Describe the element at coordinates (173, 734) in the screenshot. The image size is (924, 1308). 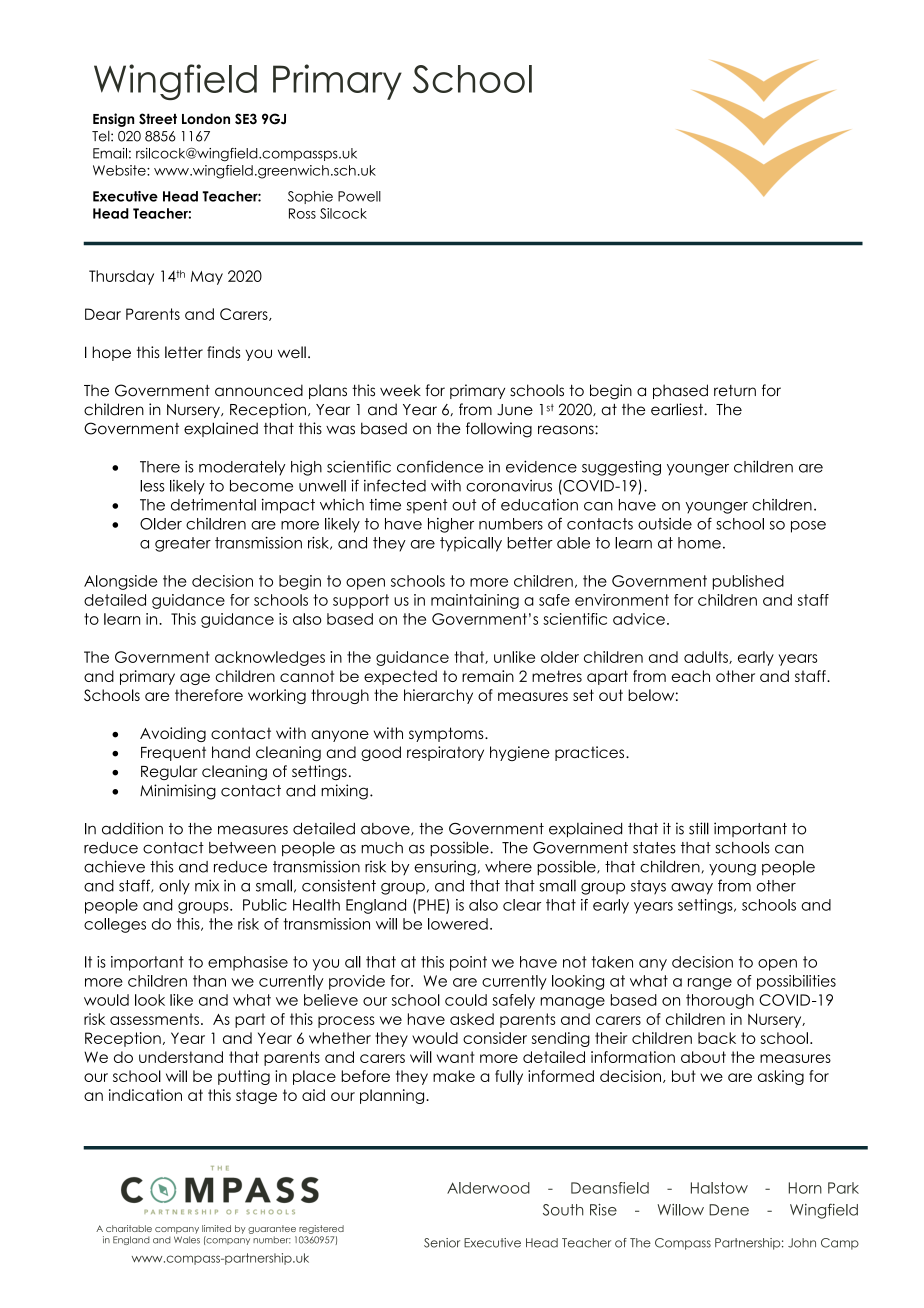
I see `Avoiding` at that location.
